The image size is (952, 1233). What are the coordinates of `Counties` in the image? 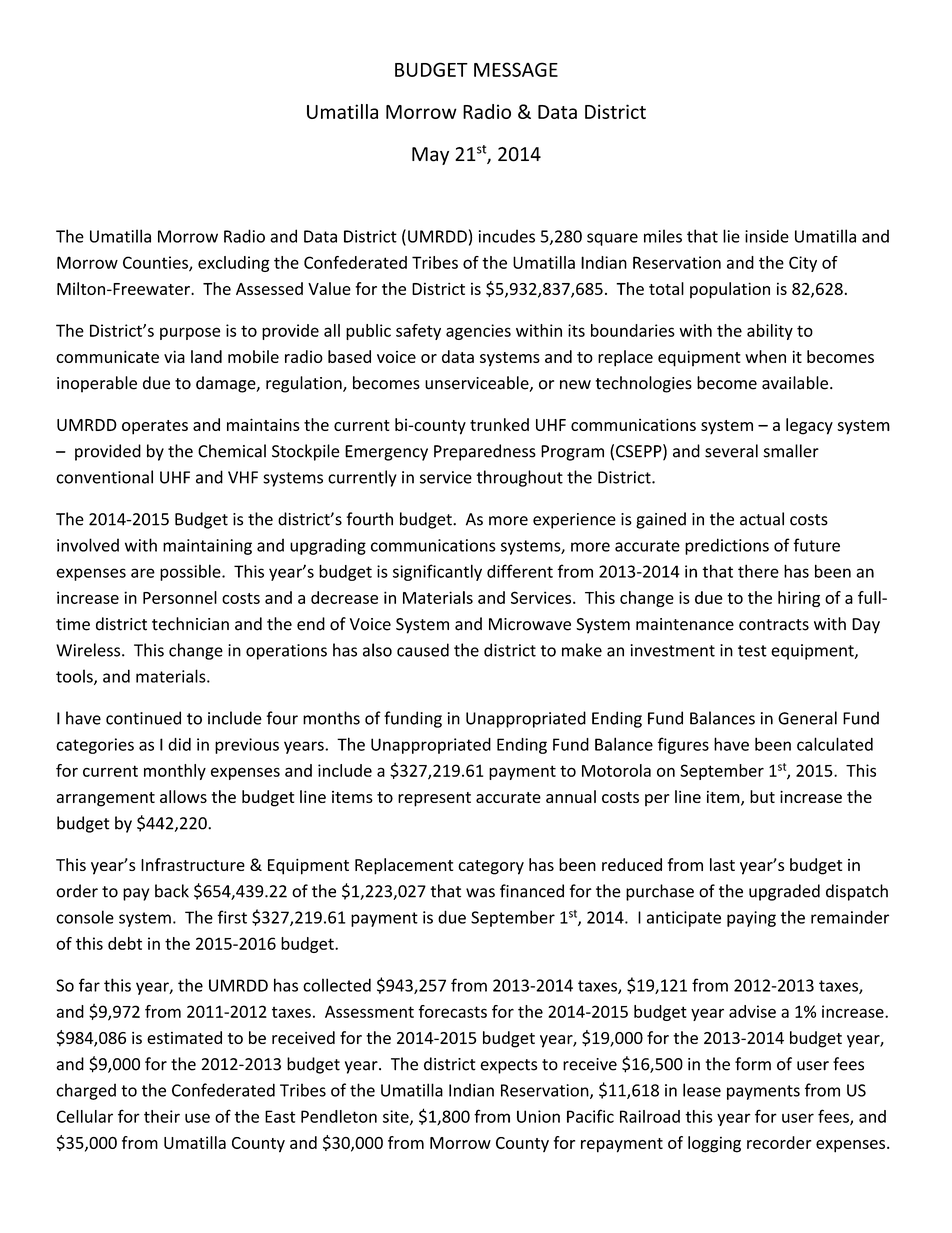 It's located at (156, 263).
